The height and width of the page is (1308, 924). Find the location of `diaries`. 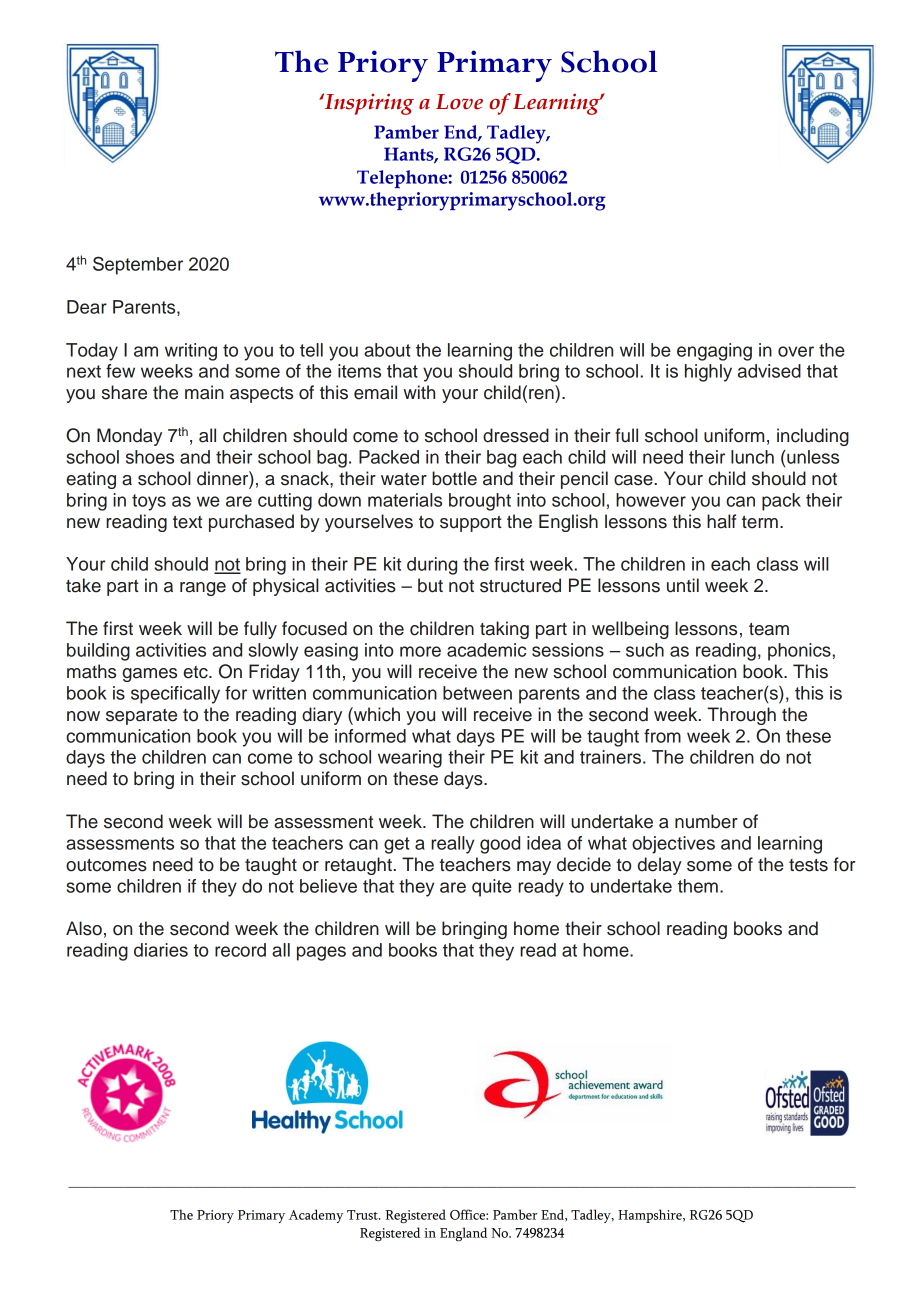

diaries is located at coordinates (161, 950).
